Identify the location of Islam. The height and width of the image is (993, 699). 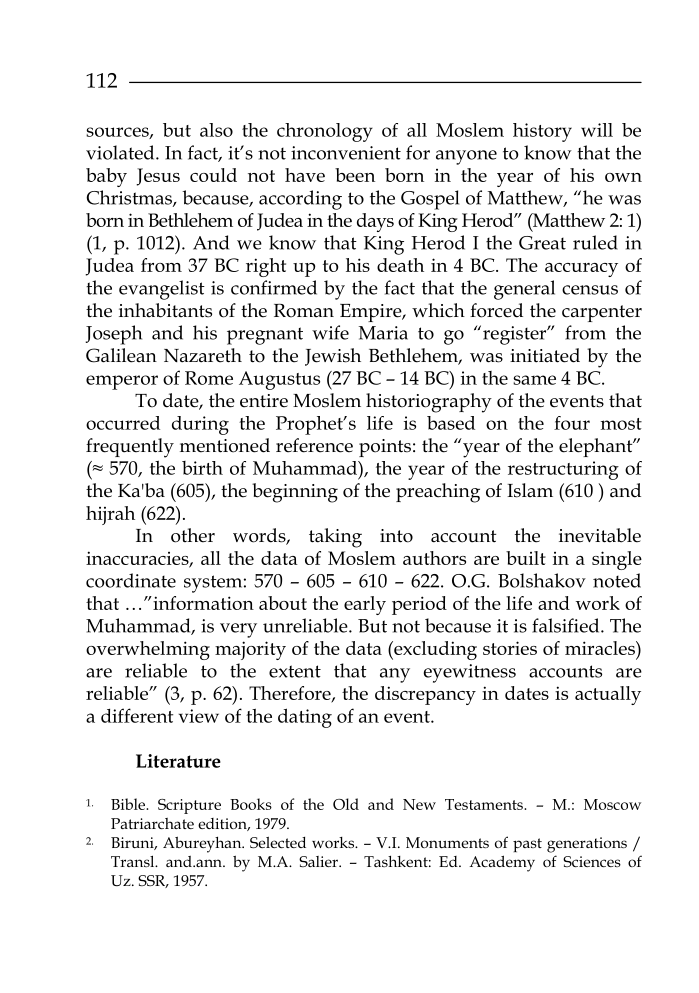
(530, 490).
